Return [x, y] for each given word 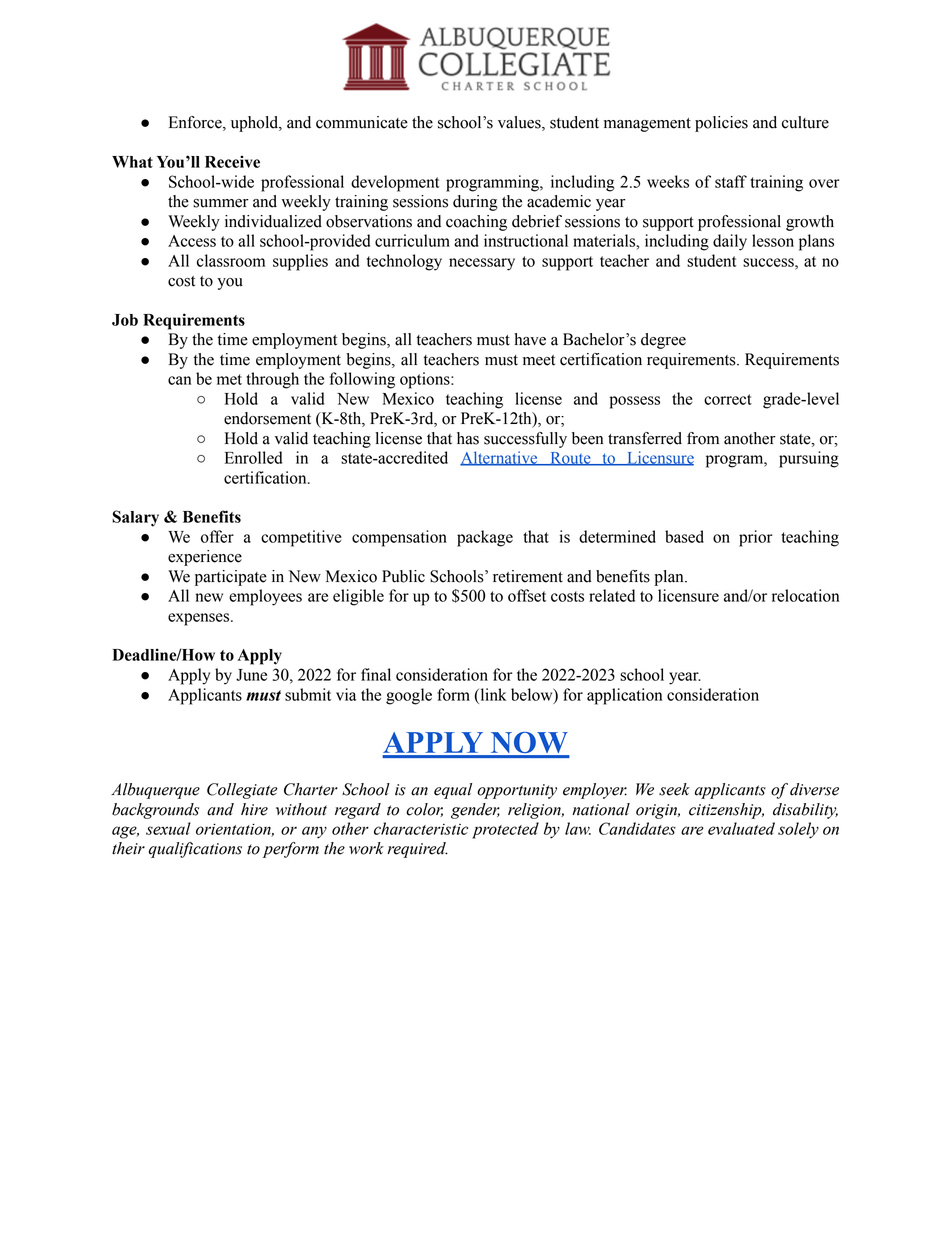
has [468, 438]
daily [730, 242]
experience [205, 558]
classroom [231, 260]
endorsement [267, 418]
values [520, 123]
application [624, 696]
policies [721, 124]
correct [728, 399]
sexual [168, 828]
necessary [482, 264]
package [485, 538]
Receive [232, 161]
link [492, 694]
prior [756, 538]
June [251, 675]
